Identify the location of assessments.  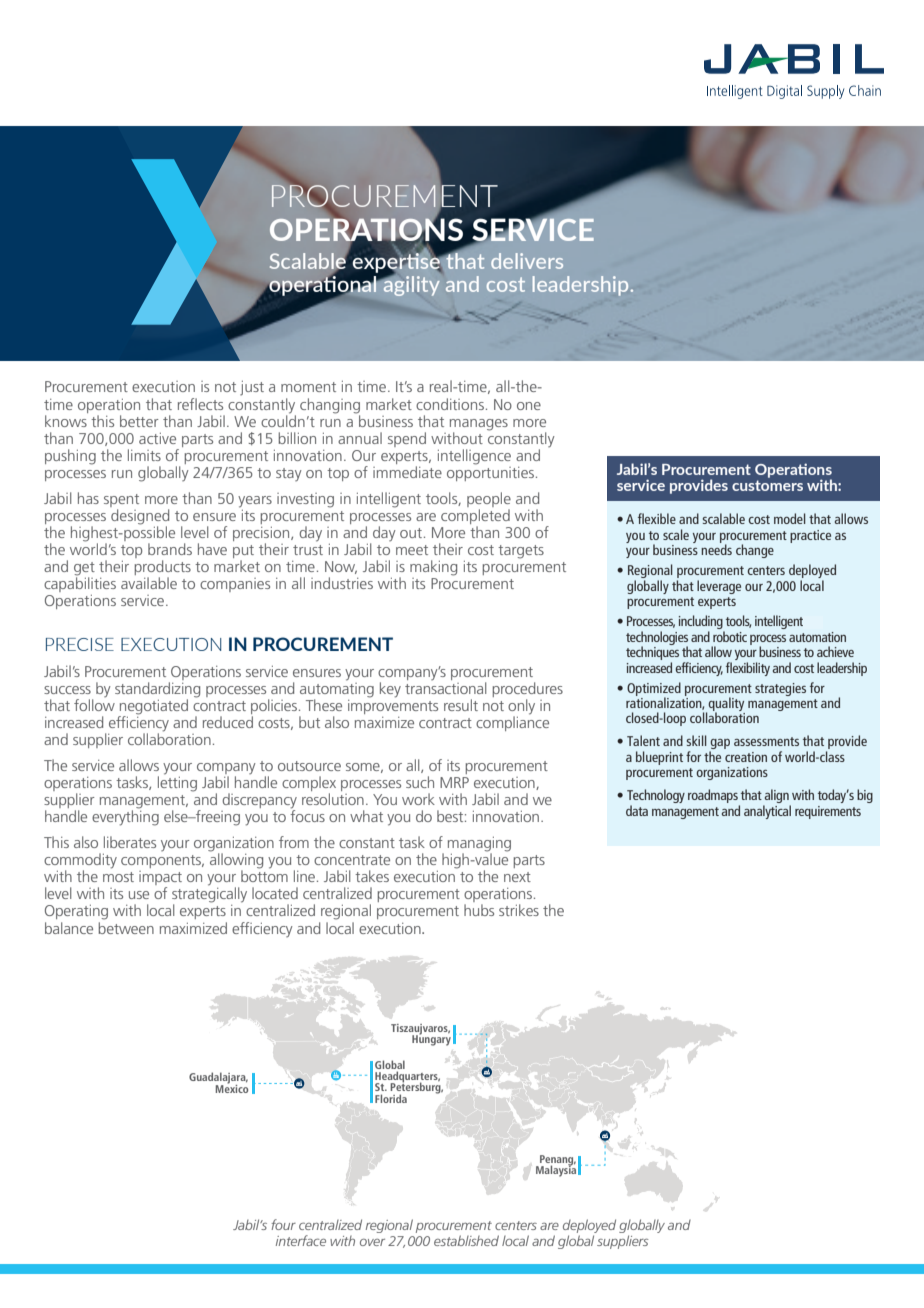
(766, 741).
